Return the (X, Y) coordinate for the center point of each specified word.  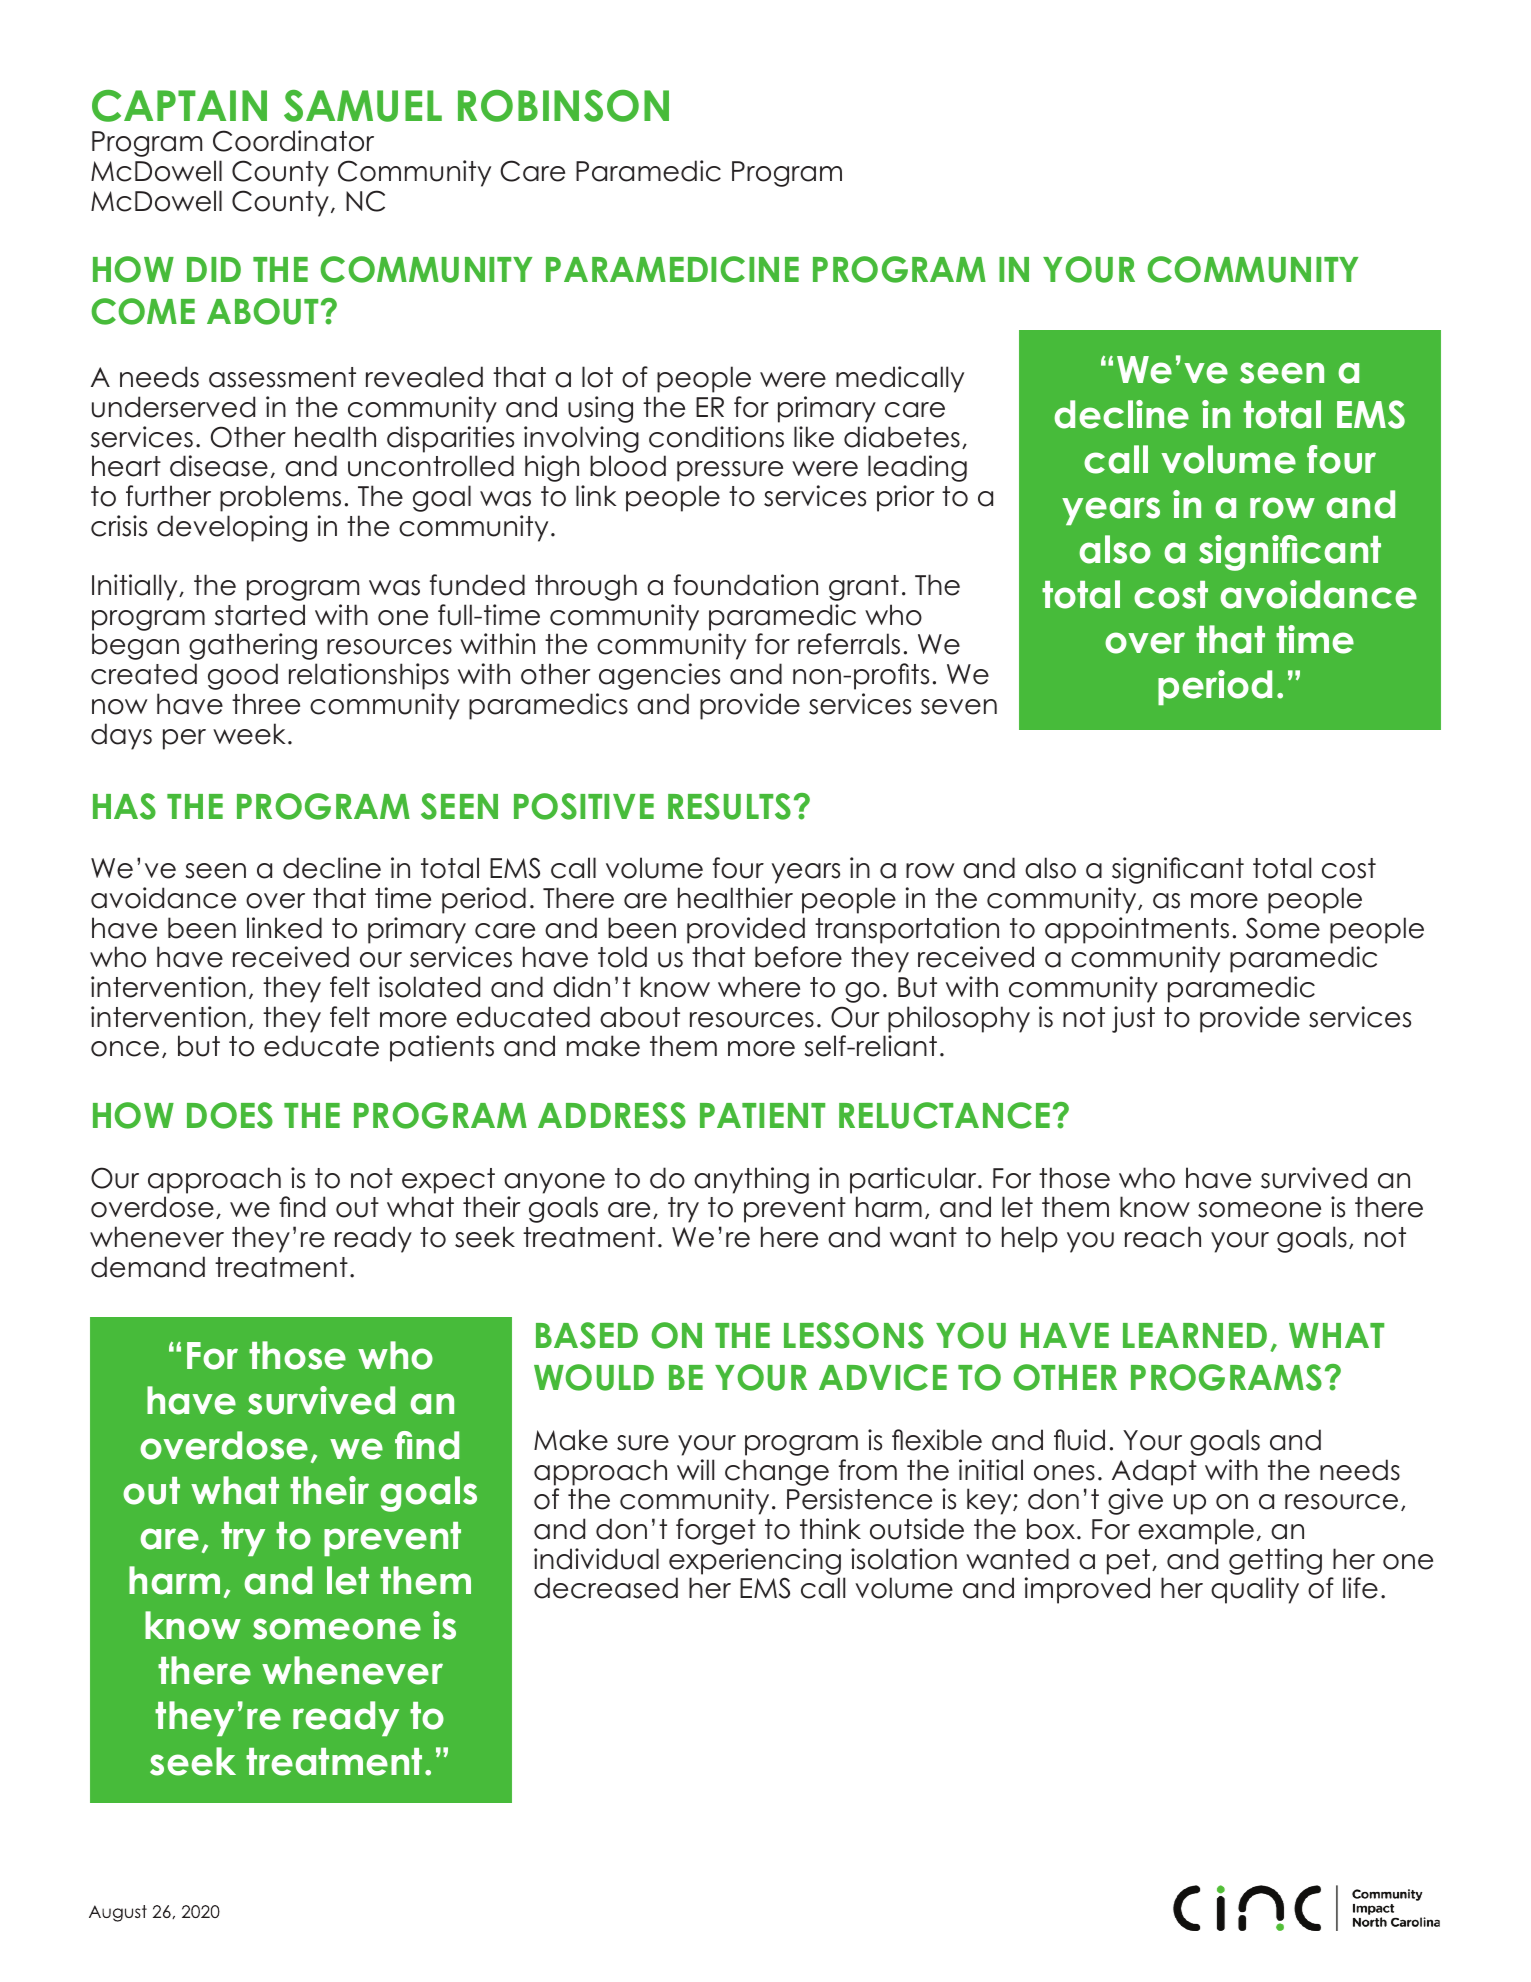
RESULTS (729, 806)
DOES (230, 1115)
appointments (1137, 930)
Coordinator (293, 141)
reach (1163, 1237)
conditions (716, 437)
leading (917, 468)
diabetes (902, 437)
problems (280, 498)
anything (751, 1180)
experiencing (755, 1561)
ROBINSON (563, 106)
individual (596, 1559)
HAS (124, 806)
